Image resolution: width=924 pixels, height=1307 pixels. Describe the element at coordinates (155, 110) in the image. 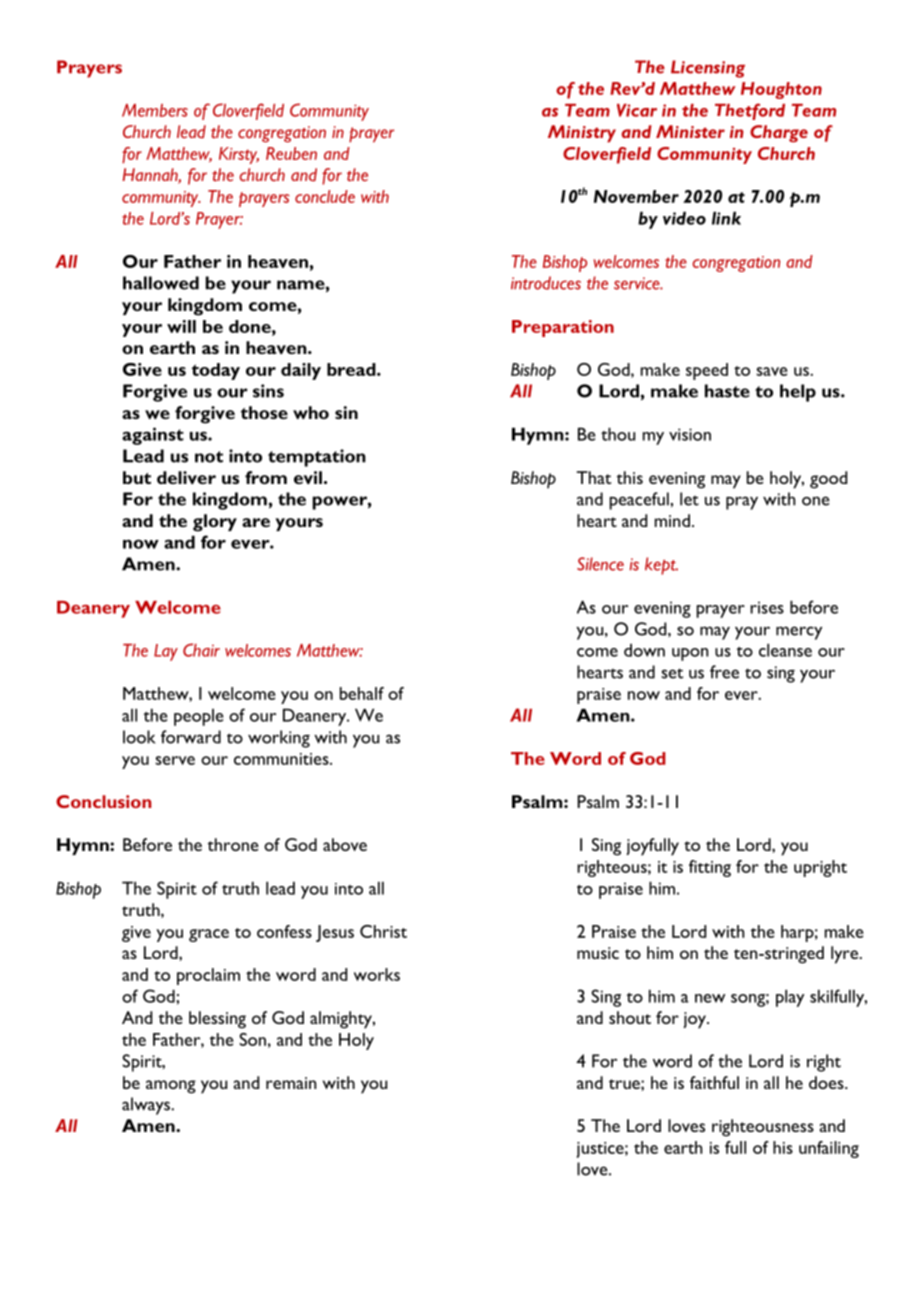

I see `Members` at that location.
